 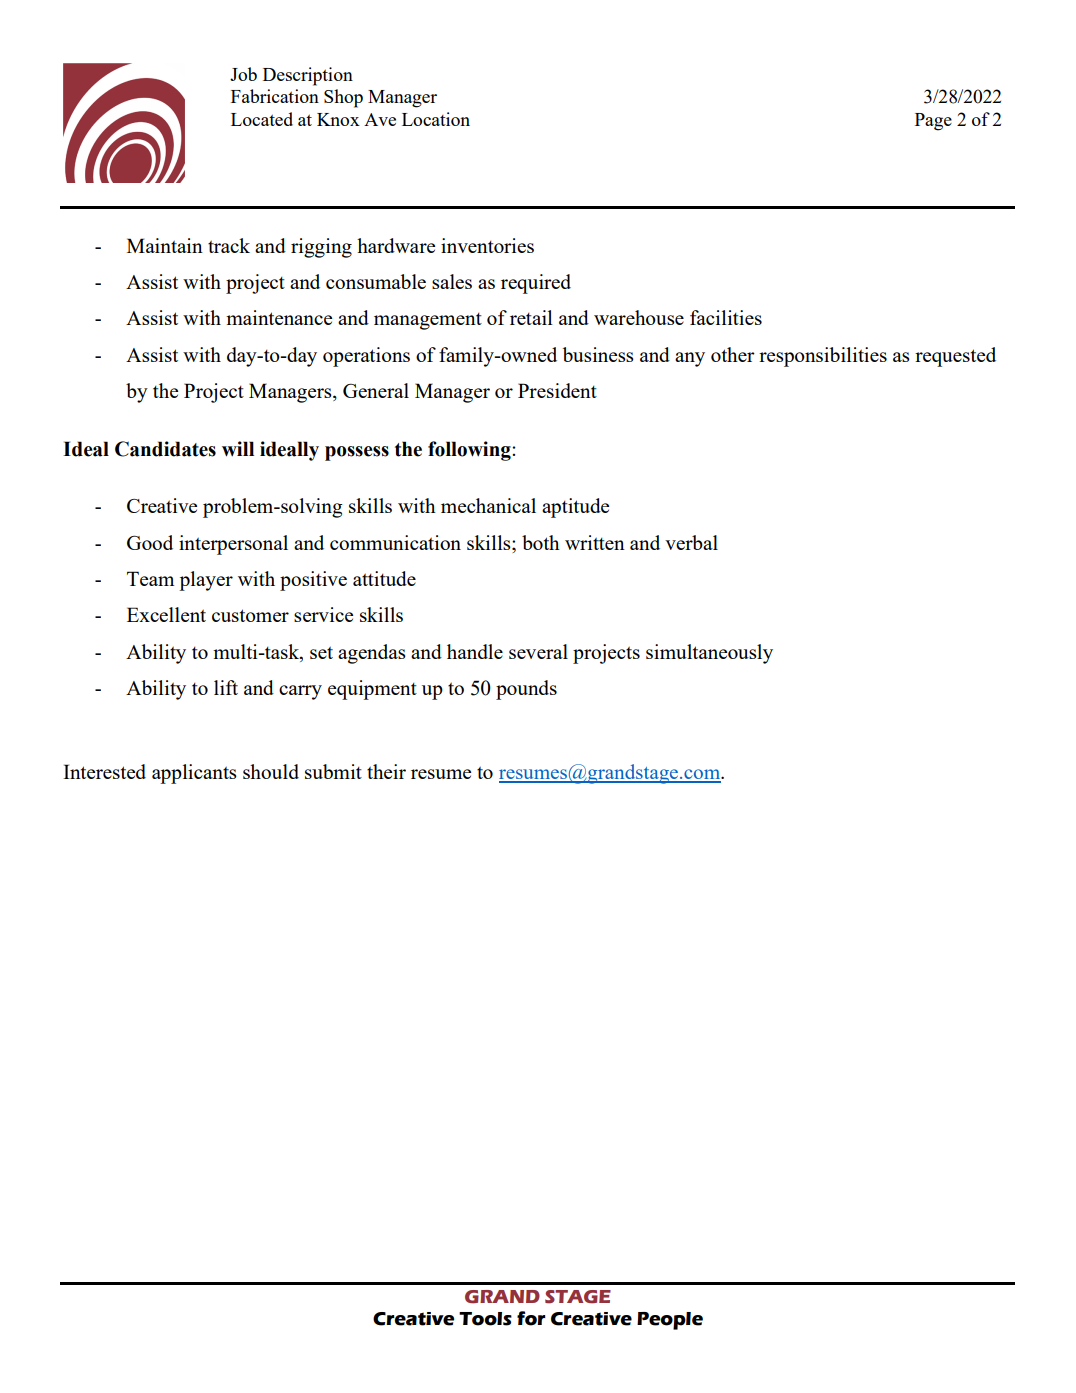 What do you see at coordinates (670, 1321) in the screenshot?
I see `People` at bounding box center [670, 1321].
